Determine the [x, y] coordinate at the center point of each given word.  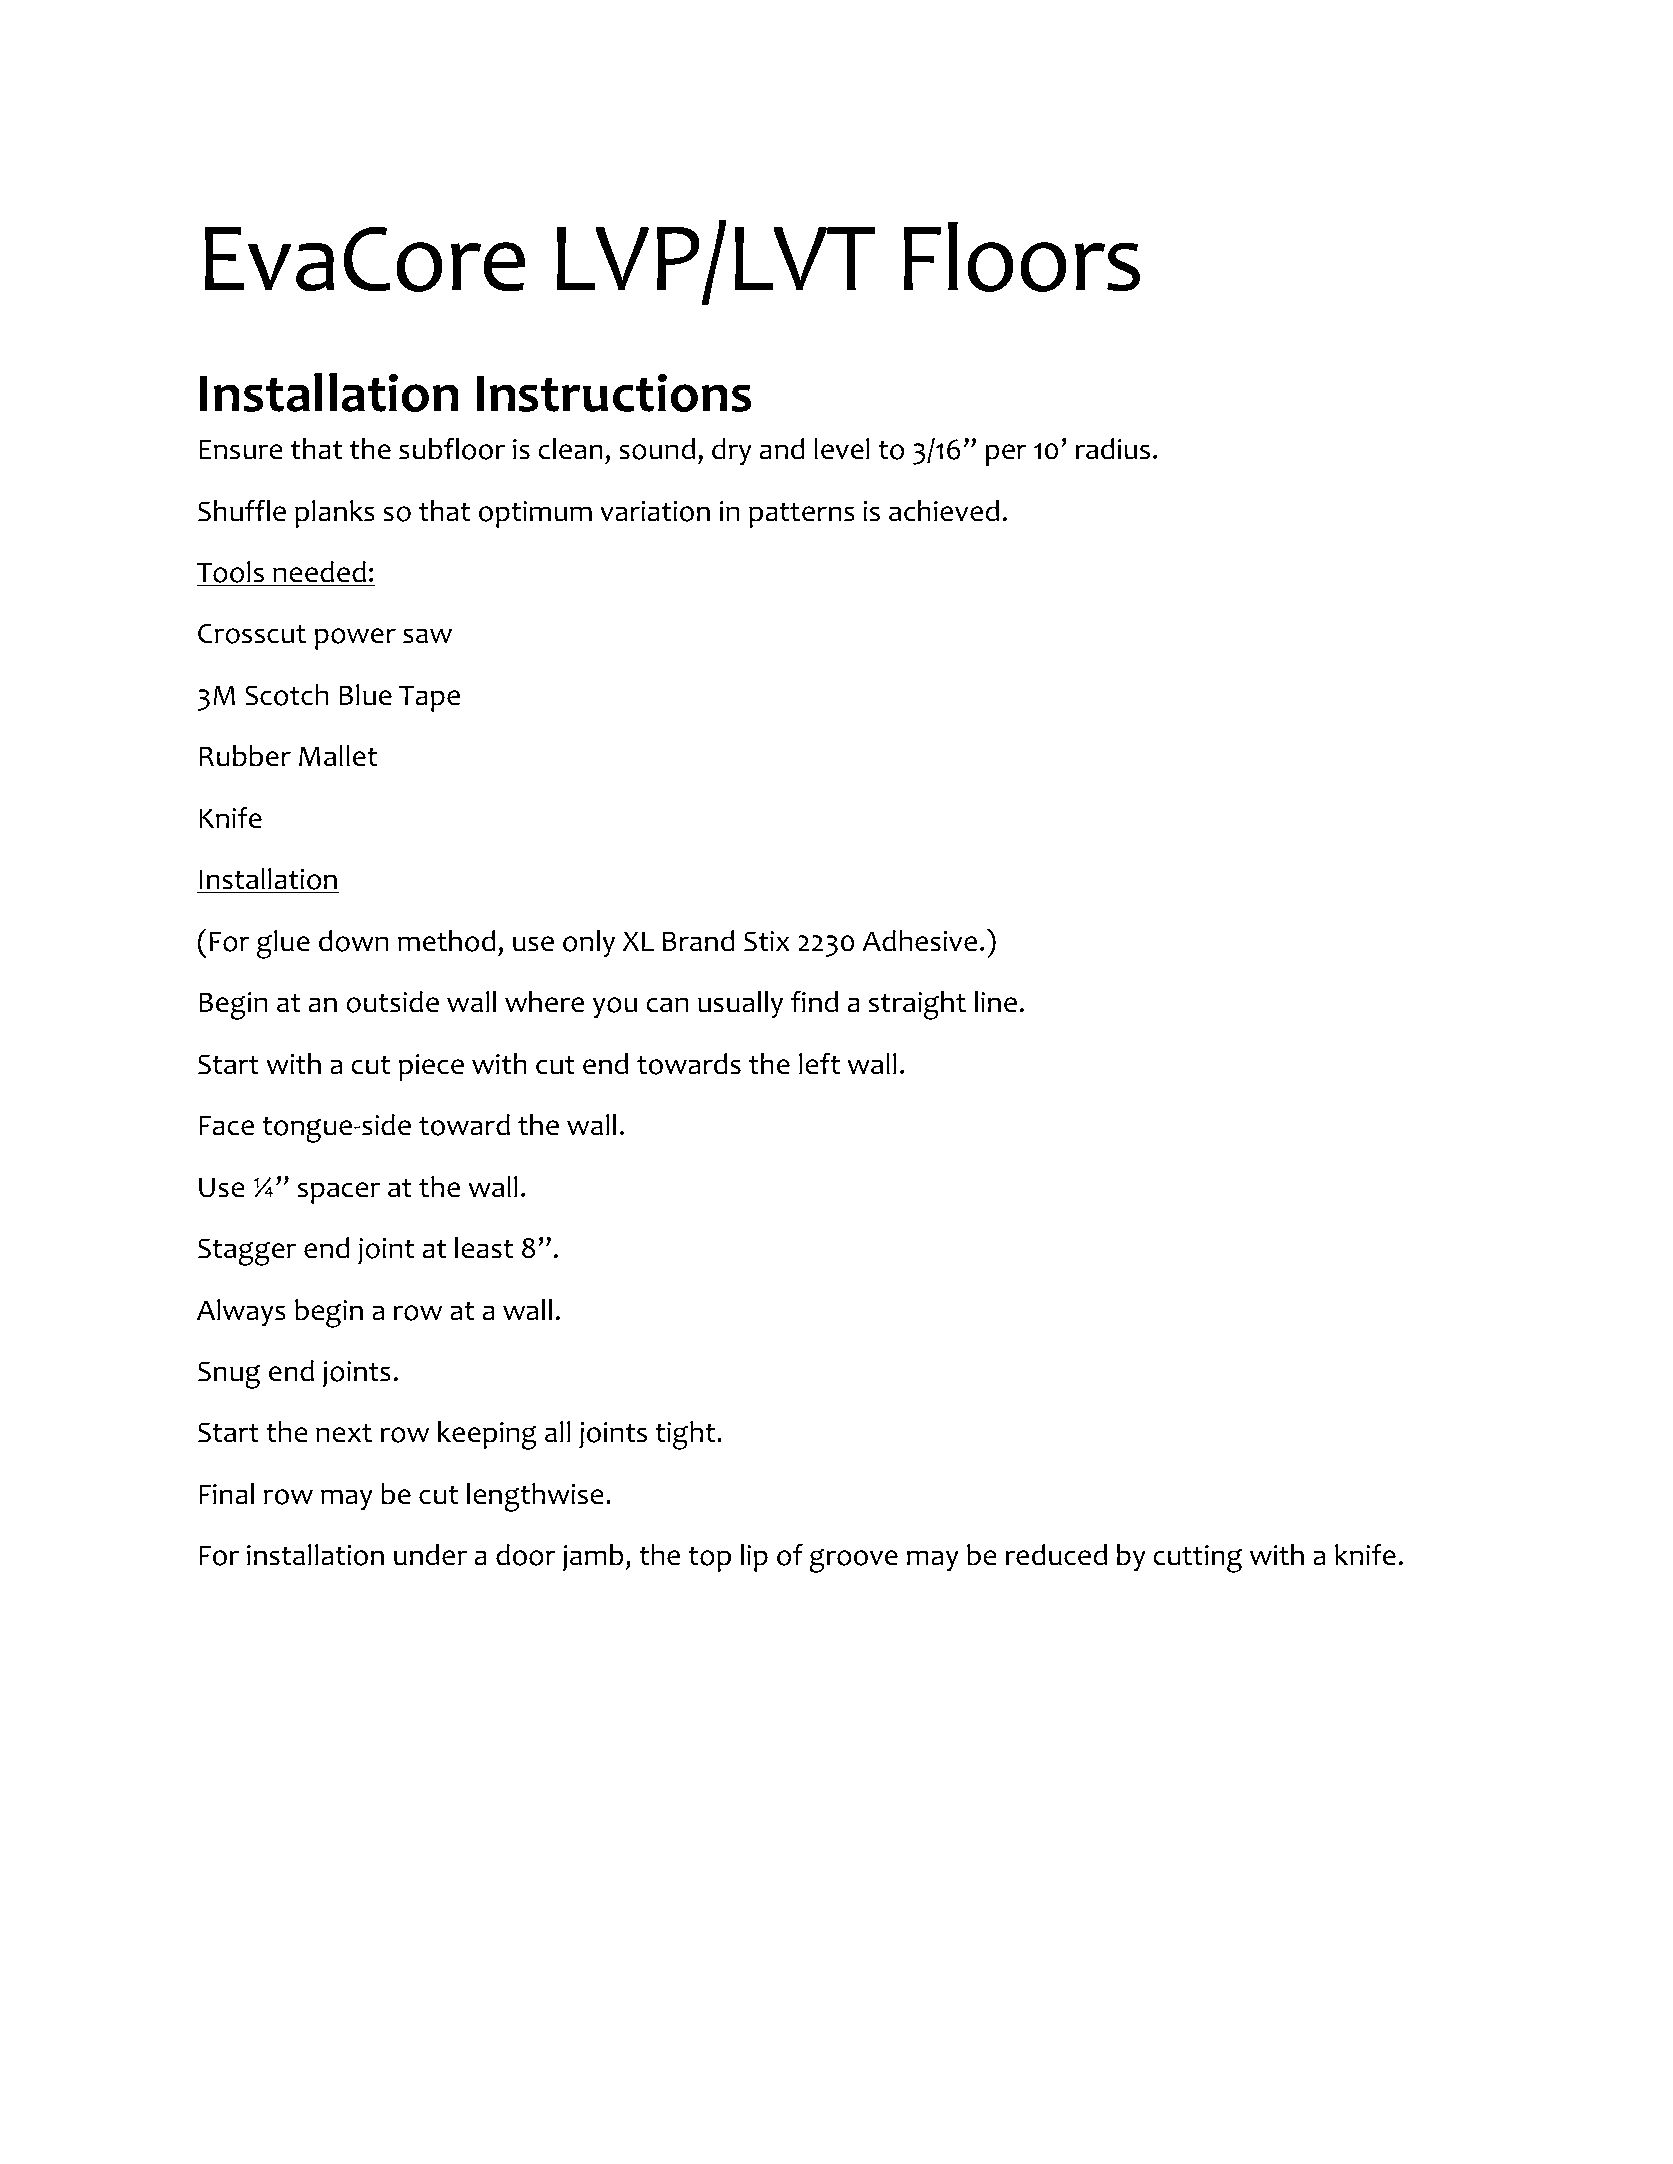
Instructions [614, 392]
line [996, 1002]
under [431, 1555]
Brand [698, 941]
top [709, 1559]
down [353, 941]
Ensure [241, 450]
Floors [1022, 257]
